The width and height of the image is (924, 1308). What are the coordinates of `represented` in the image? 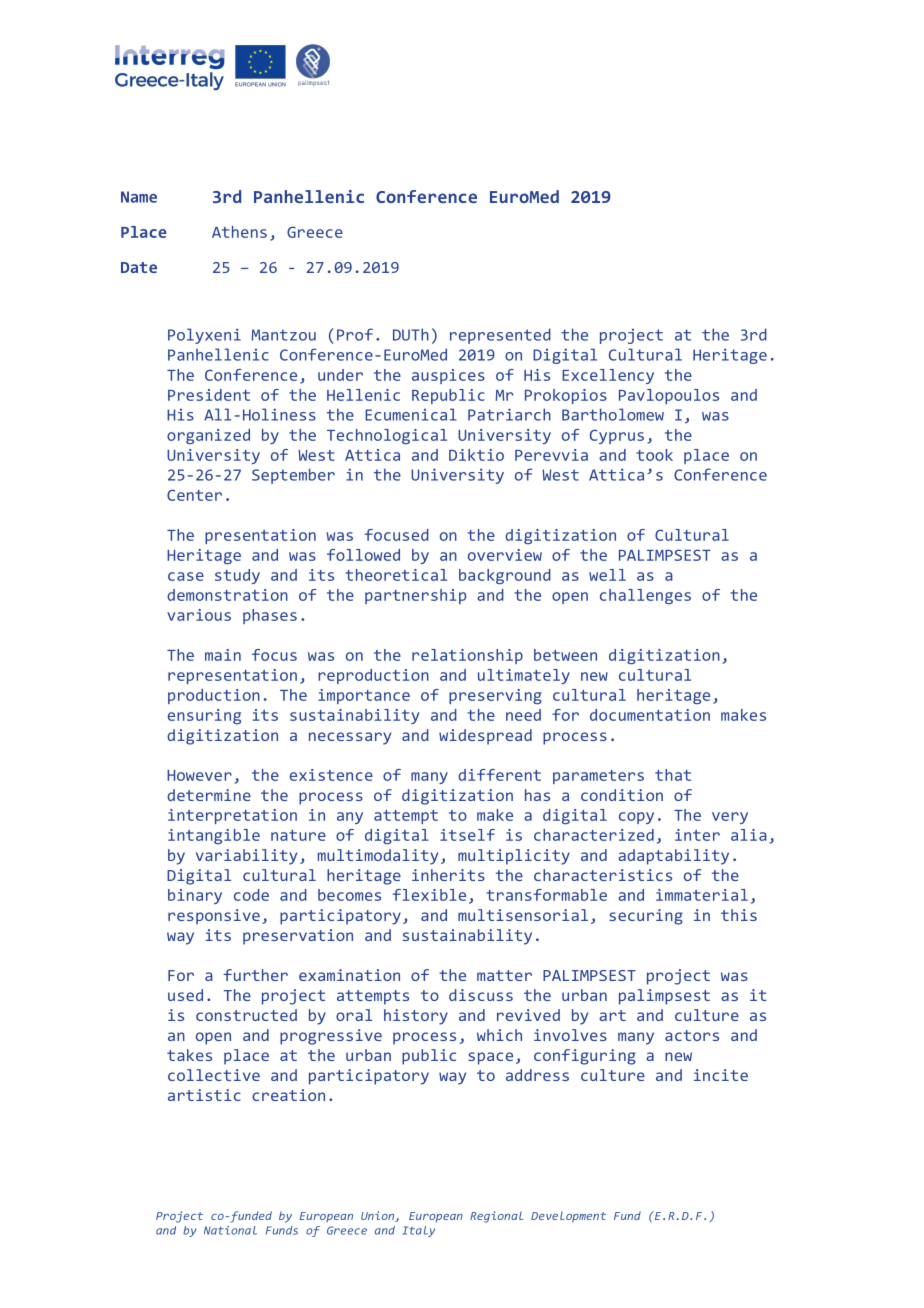 It's located at (500, 336).
